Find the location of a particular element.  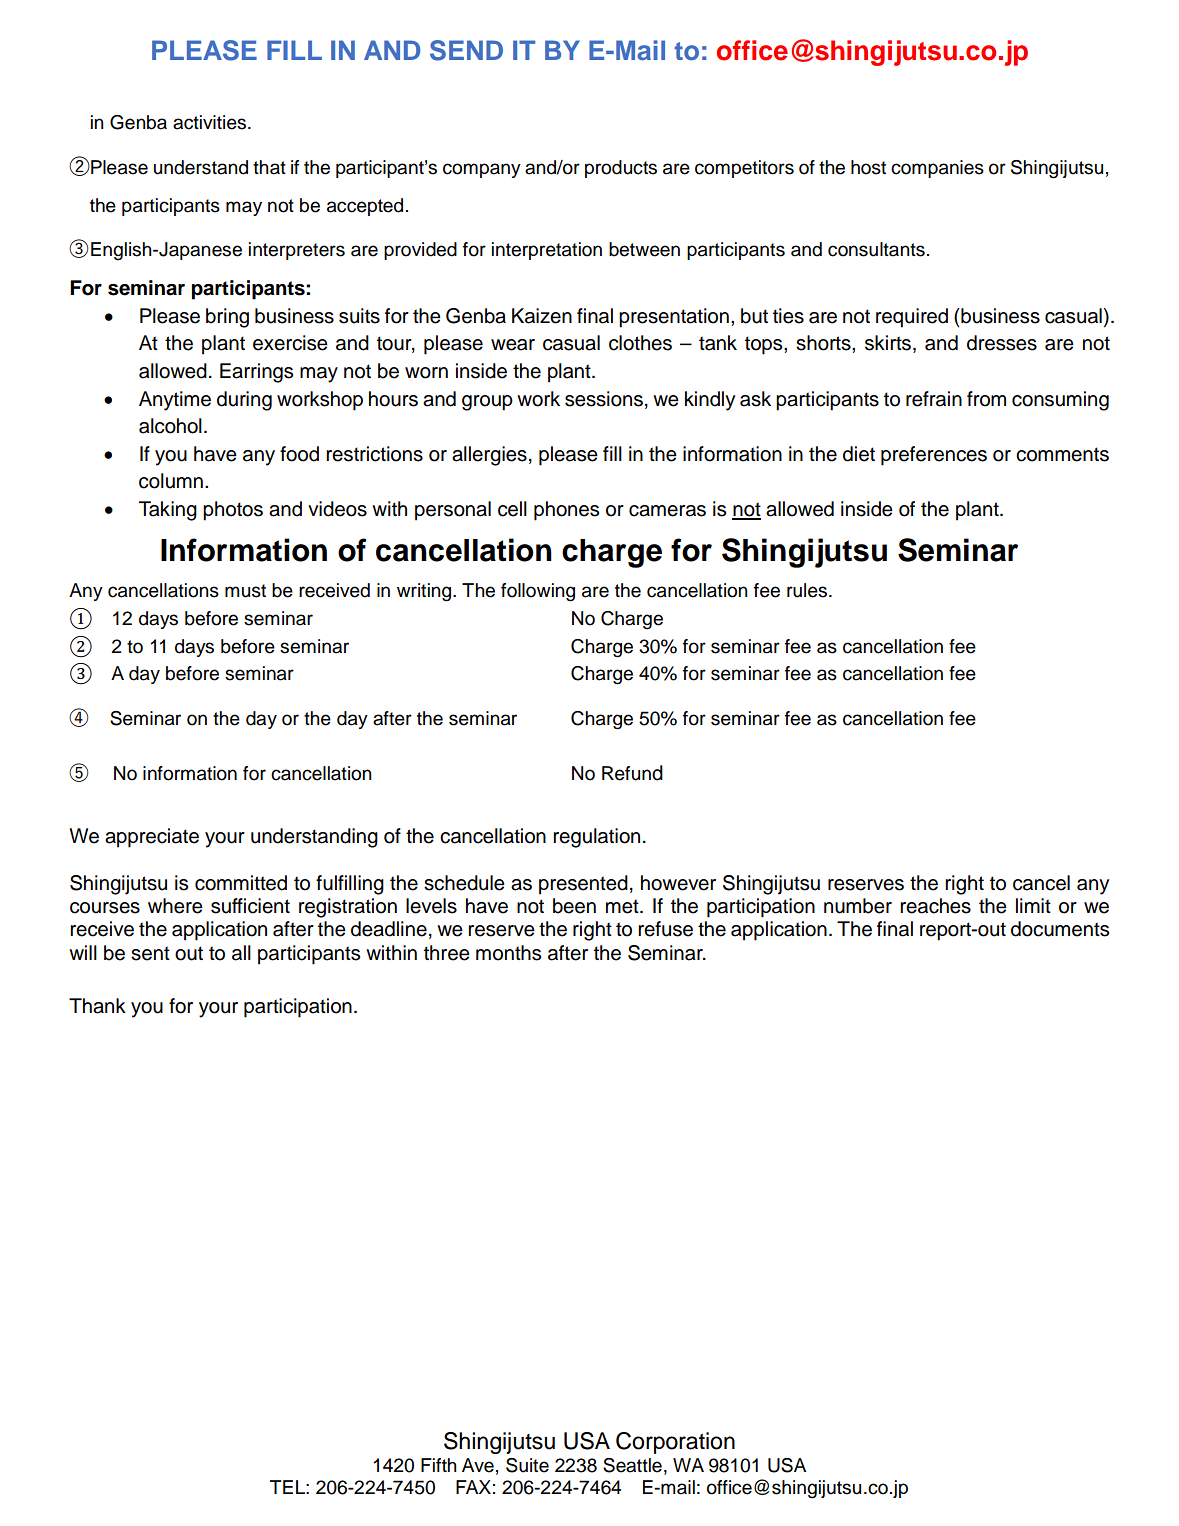

that is located at coordinates (269, 167).
